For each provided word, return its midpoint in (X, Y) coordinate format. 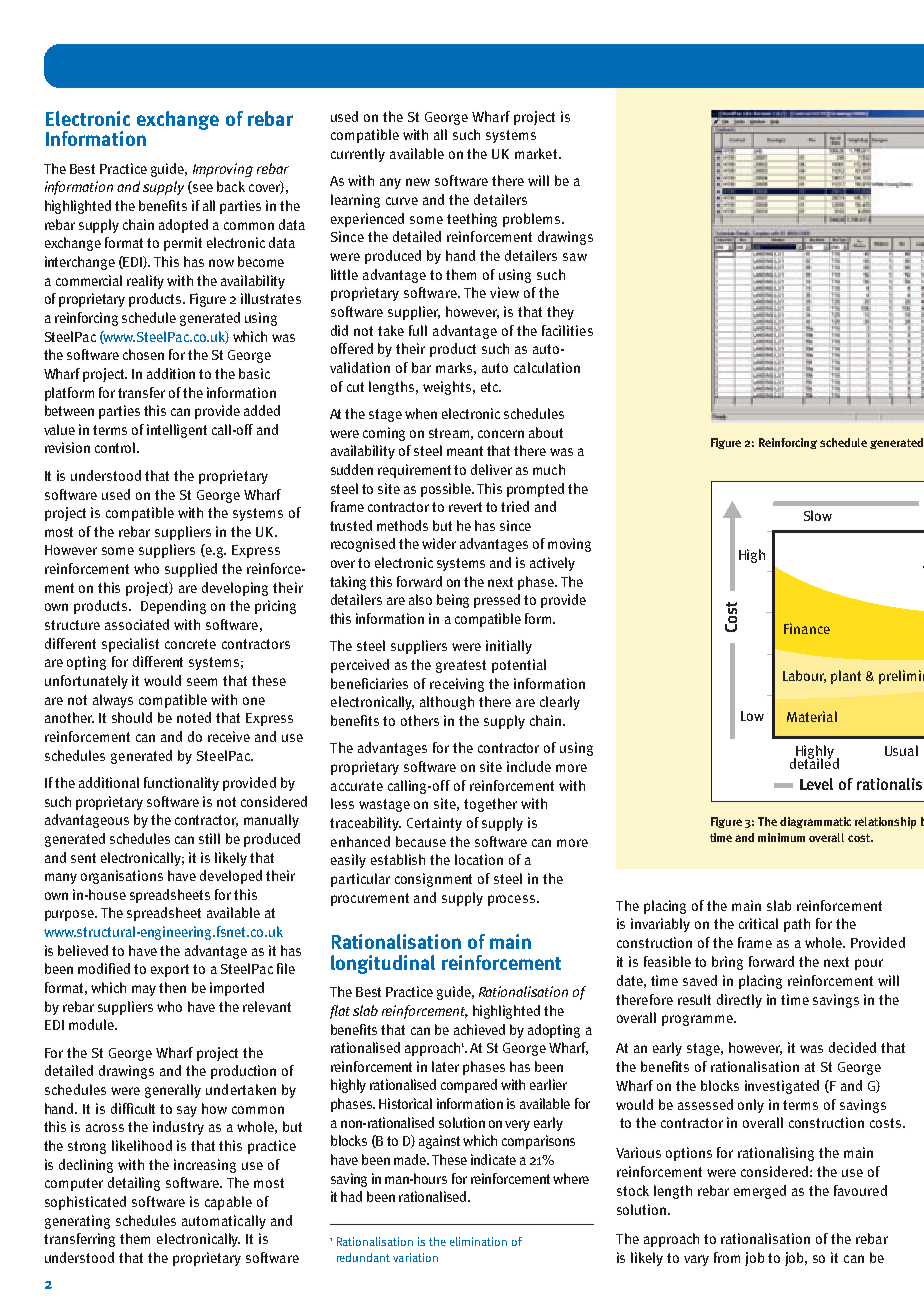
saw (575, 257)
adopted (183, 226)
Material (812, 716)
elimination (478, 1241)
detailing (134, 1184)
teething (472, 220)
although (447, 703)
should (132, 717)
